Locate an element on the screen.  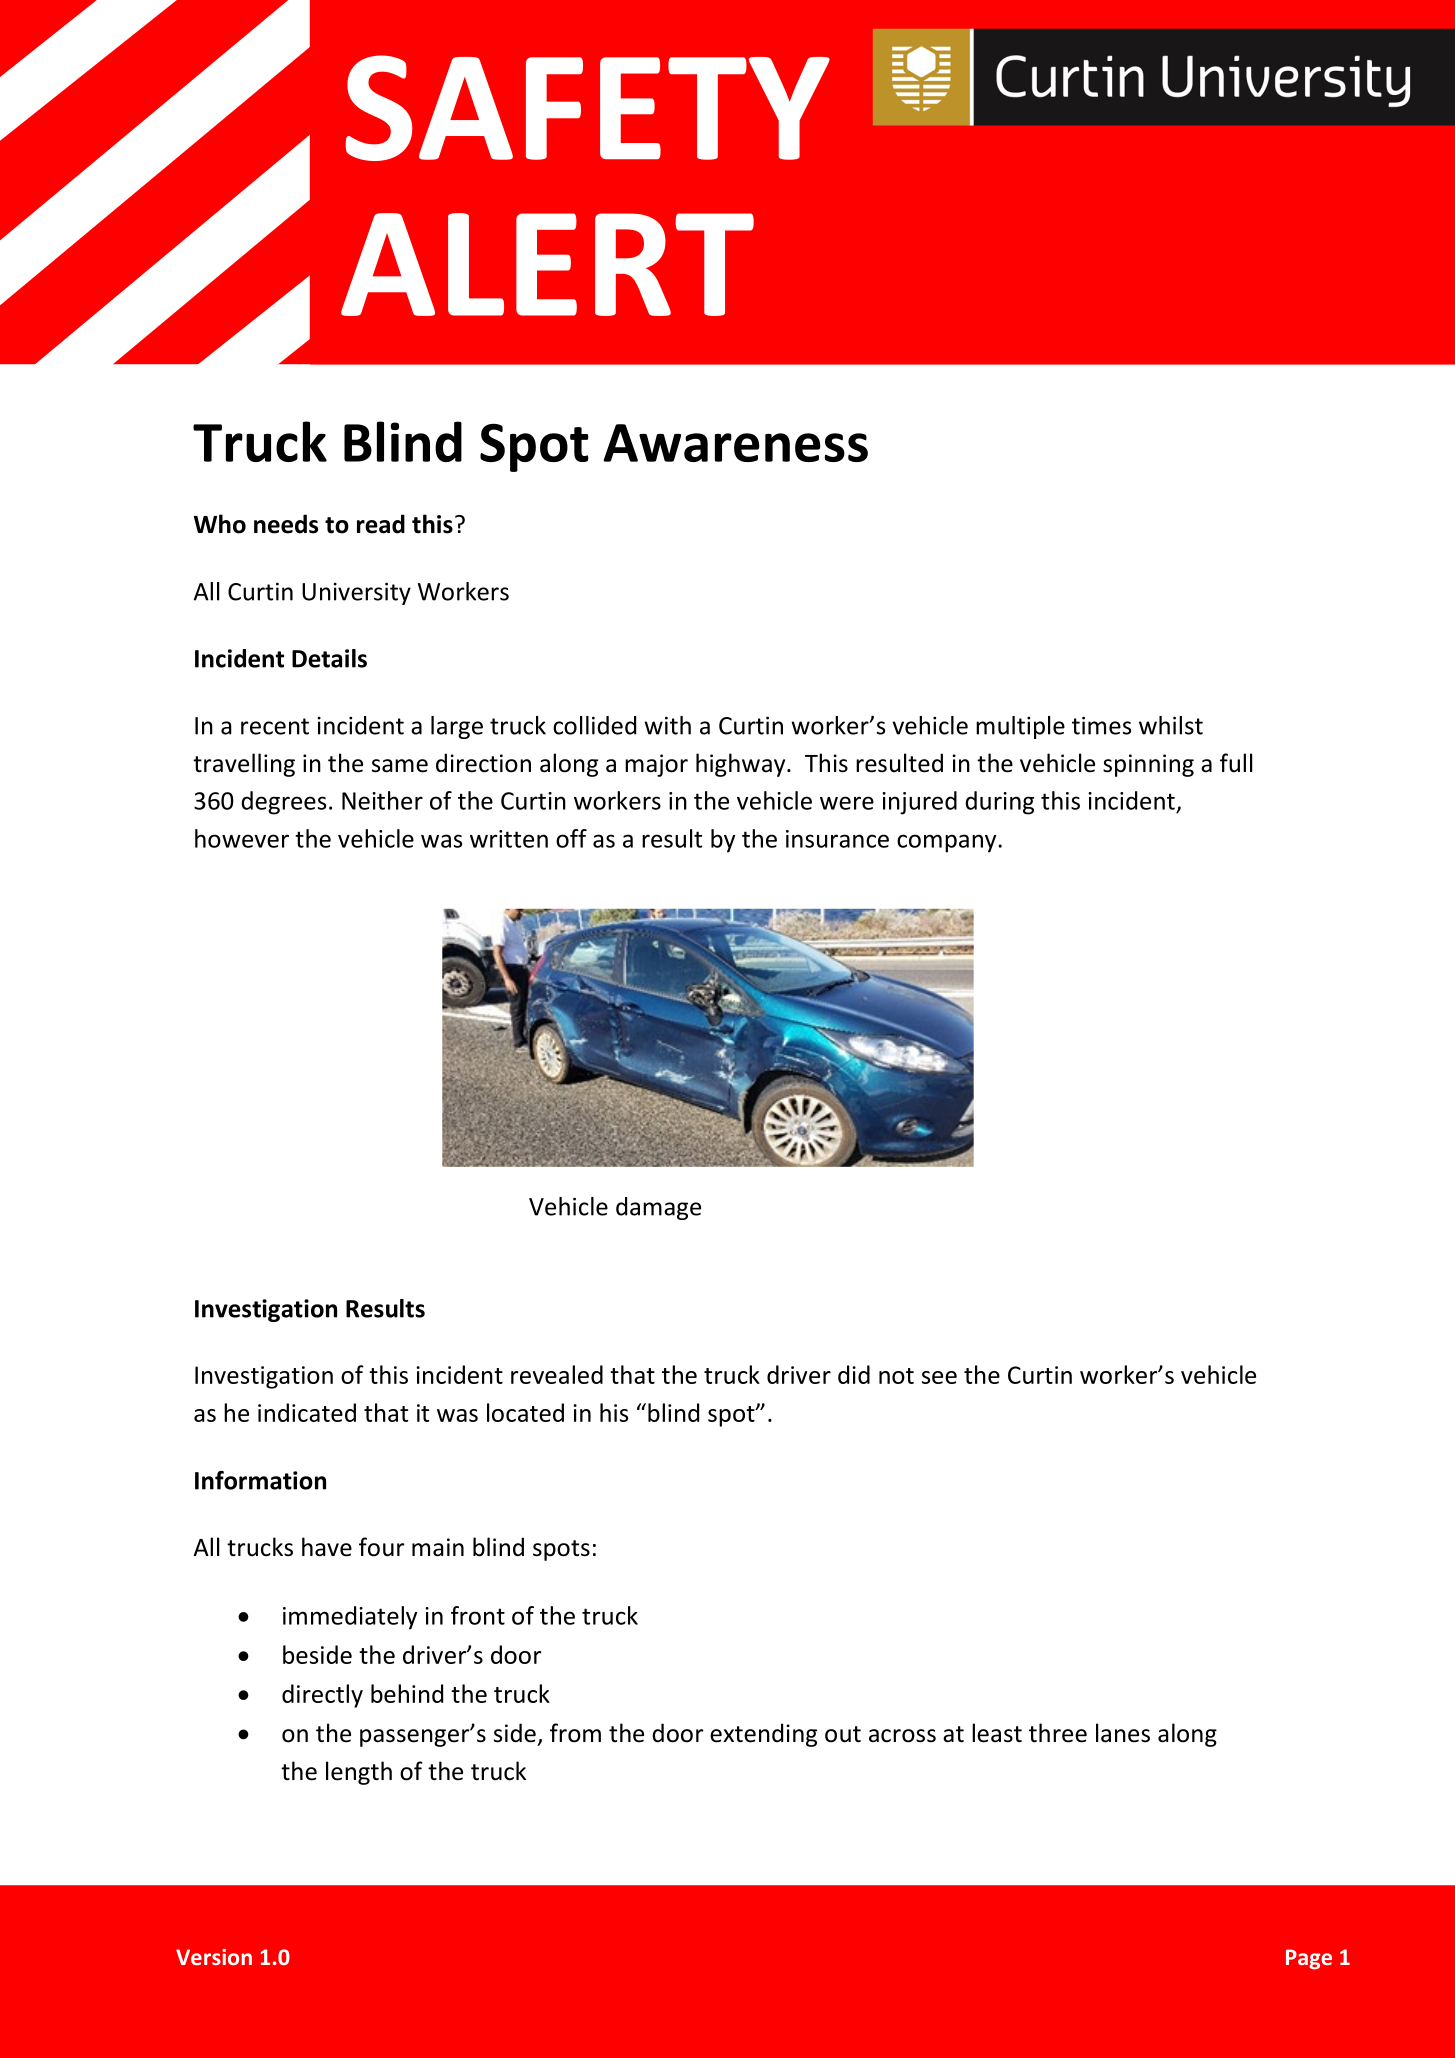
extending is located at coordinates (763, 1735).
